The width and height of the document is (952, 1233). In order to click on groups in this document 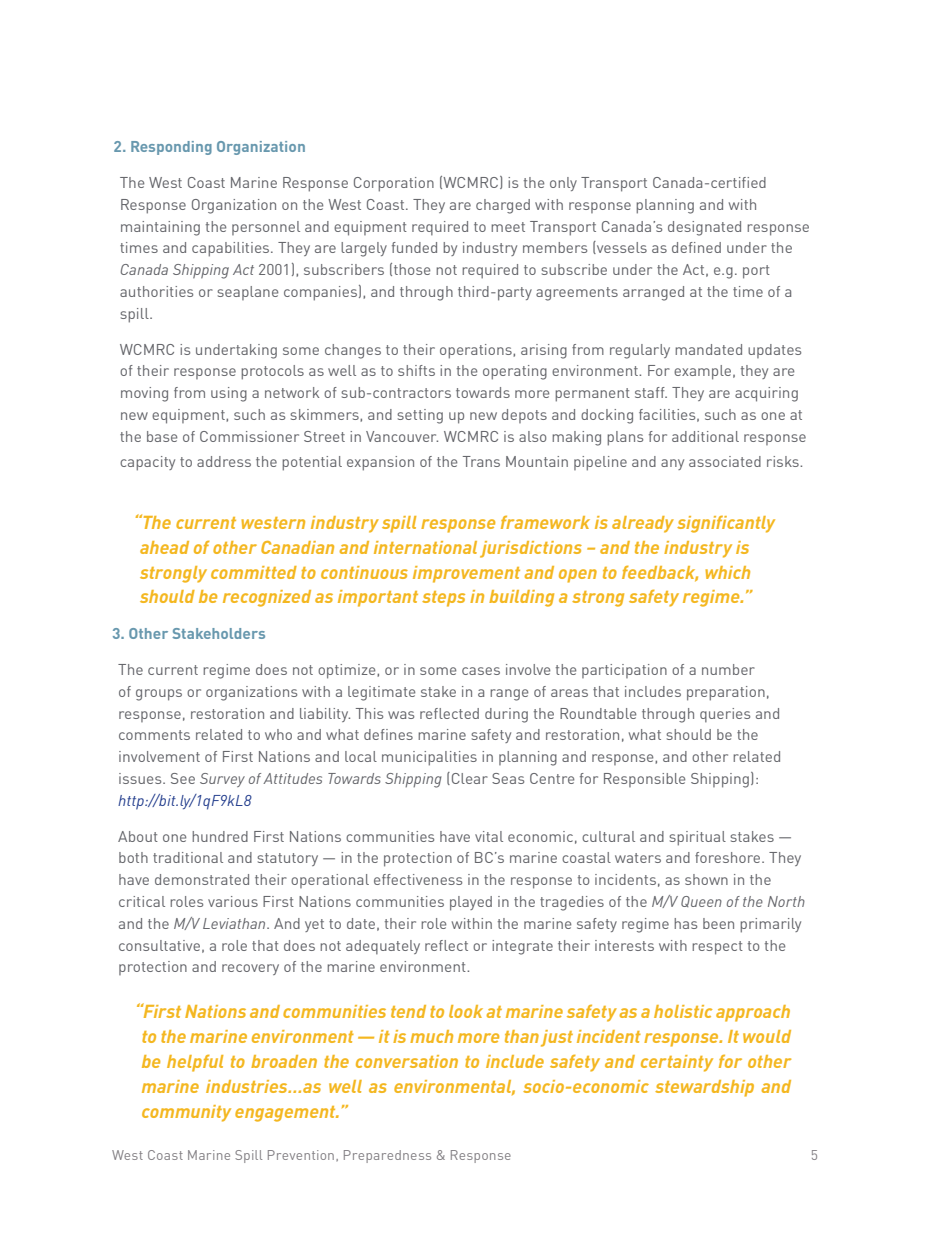, I will do `click(159, 695)`.
